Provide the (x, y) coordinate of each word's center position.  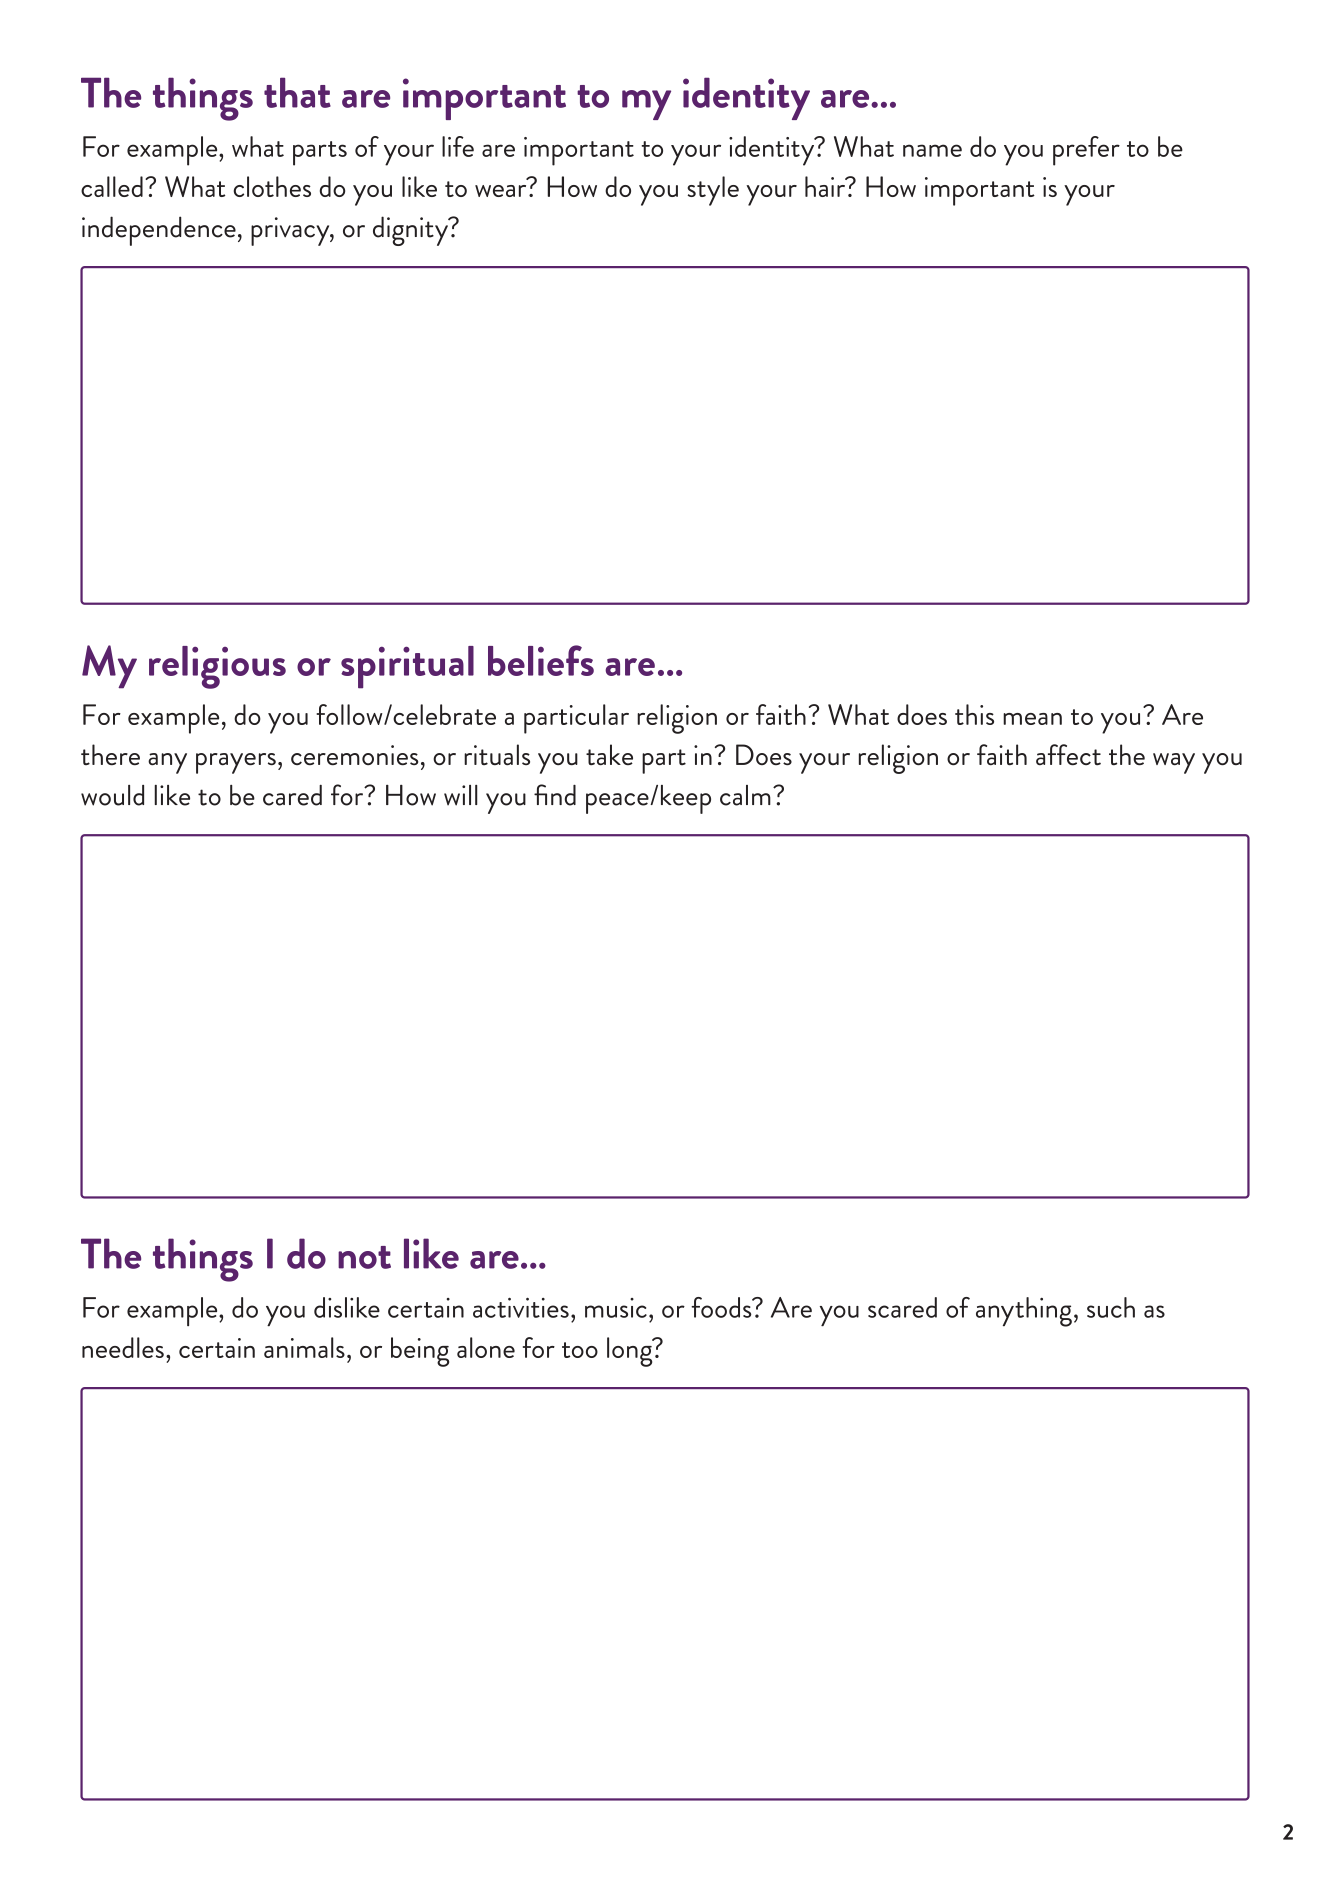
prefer (1086, 151)
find (555, 795)
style (713, 191)
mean (1032, 719)
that (297, 92)
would (112, 795)
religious (217, 667)
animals (304, 1347)
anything (1024, 1312)
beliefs (541, 660)
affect (1068, 755)
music (616, 1308)
